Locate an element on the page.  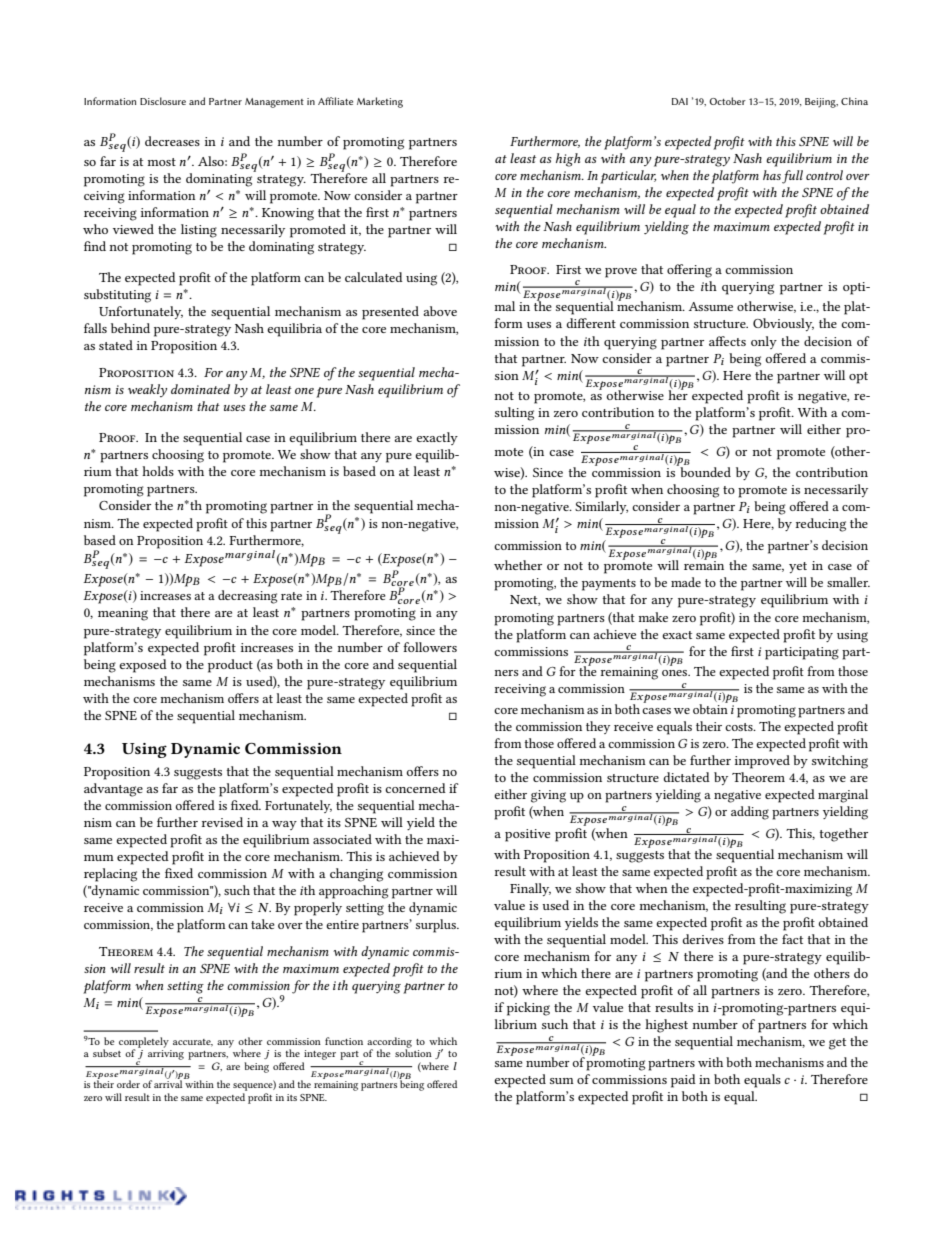
decreases is located at coordinates (172, 141).
